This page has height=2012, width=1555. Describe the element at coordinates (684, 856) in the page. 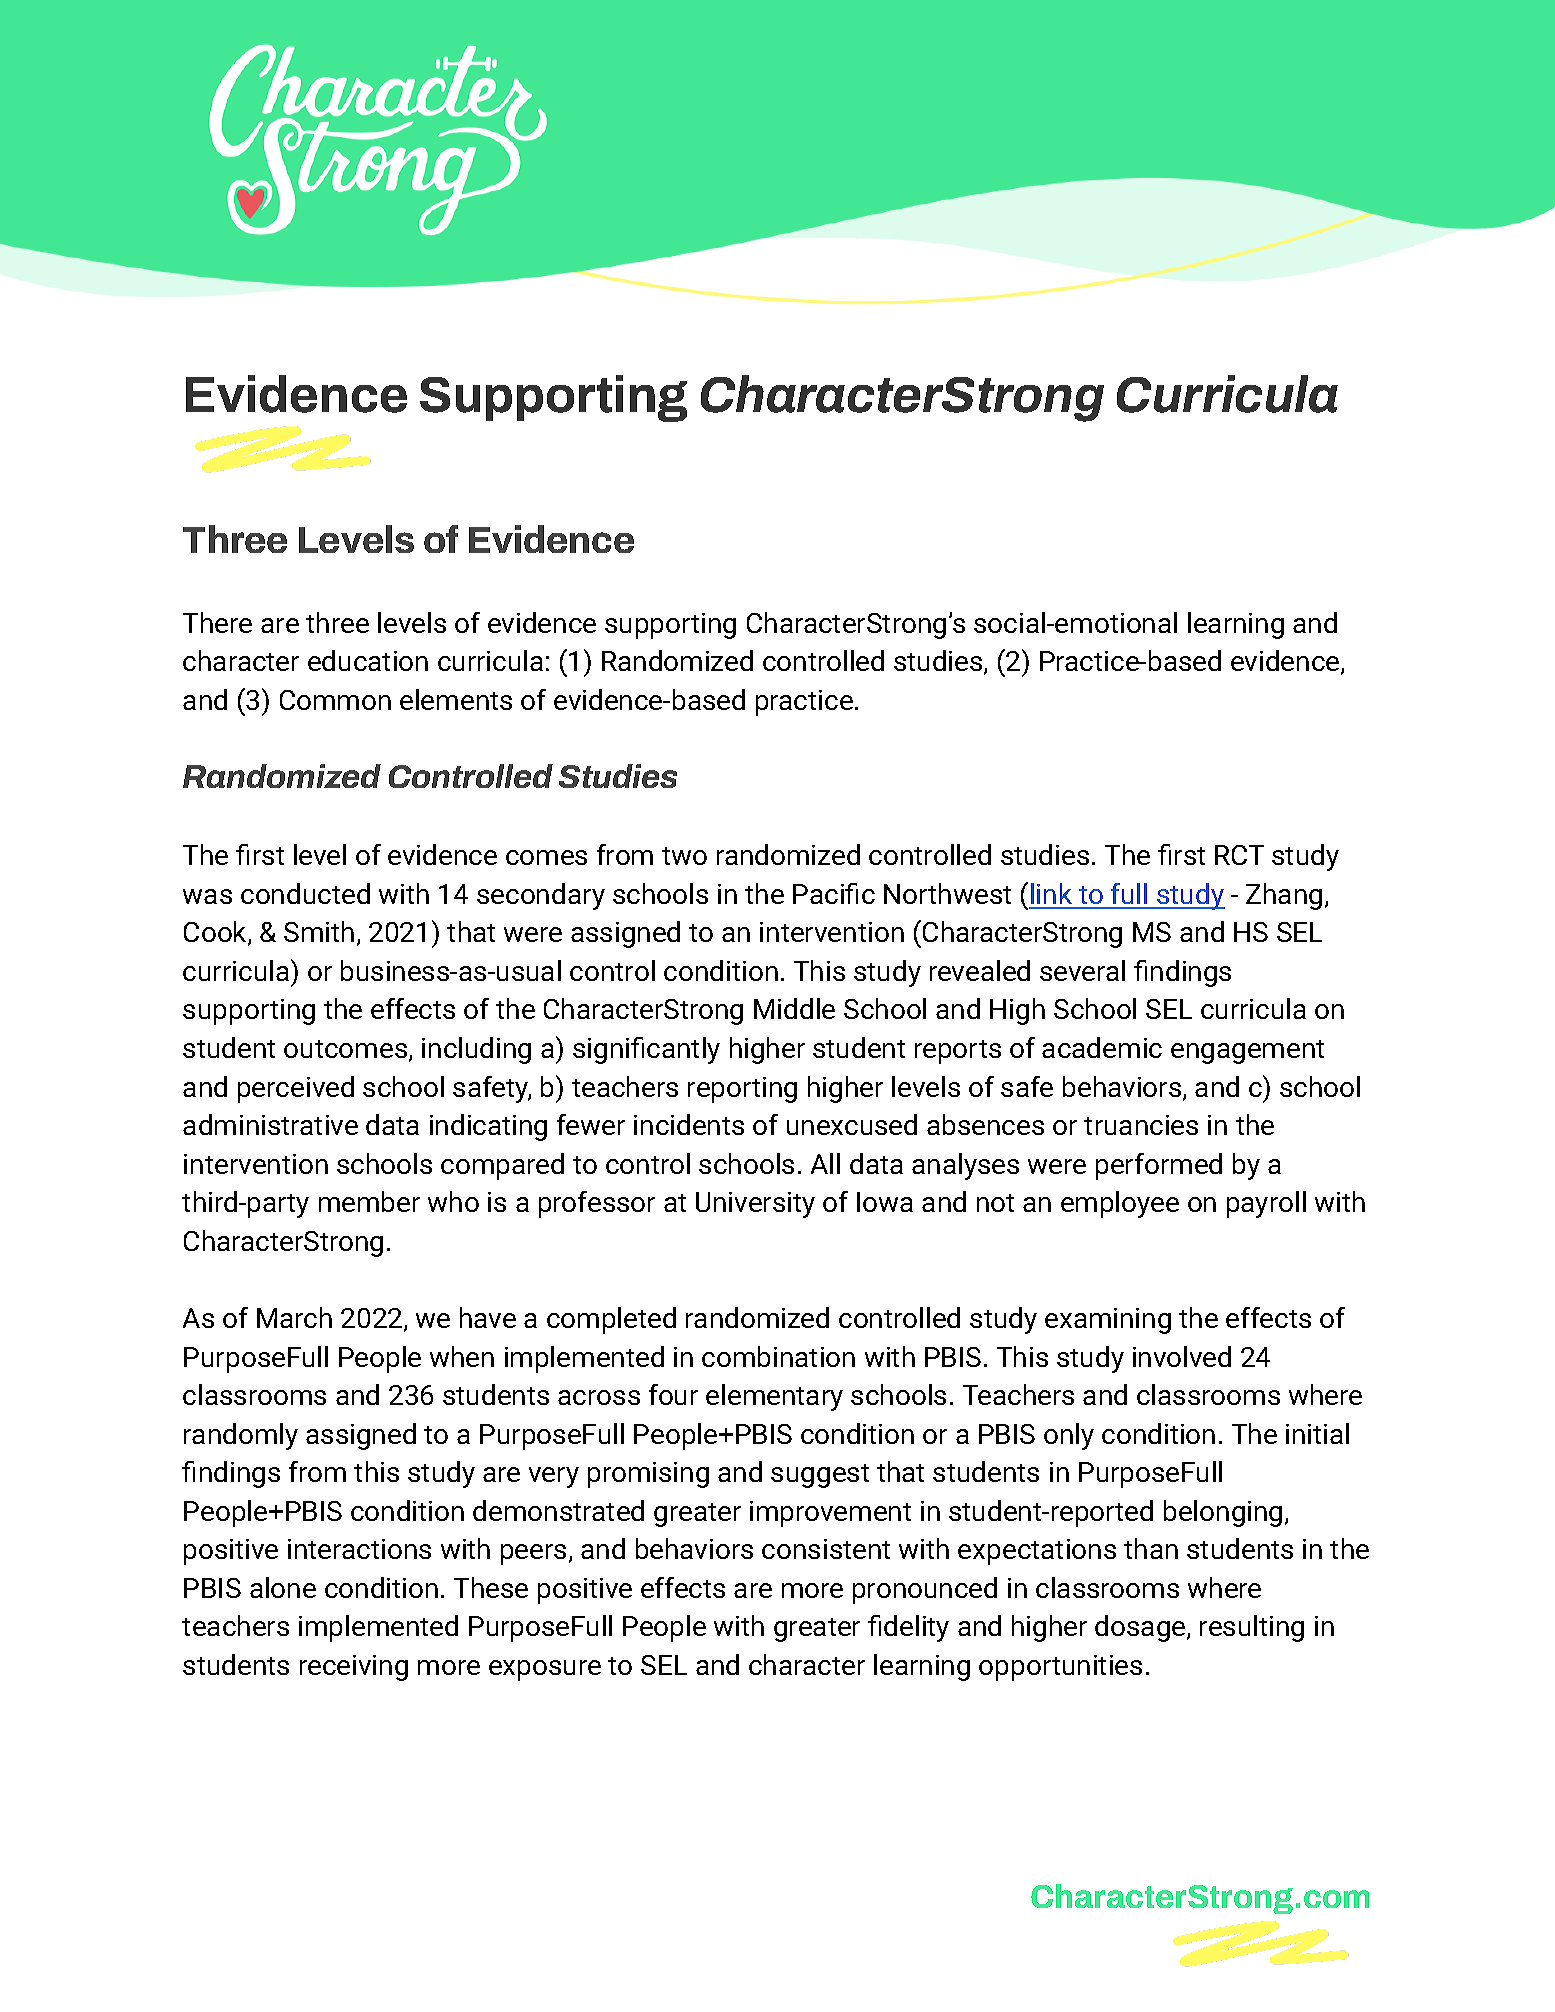

I see `two` at that location.
